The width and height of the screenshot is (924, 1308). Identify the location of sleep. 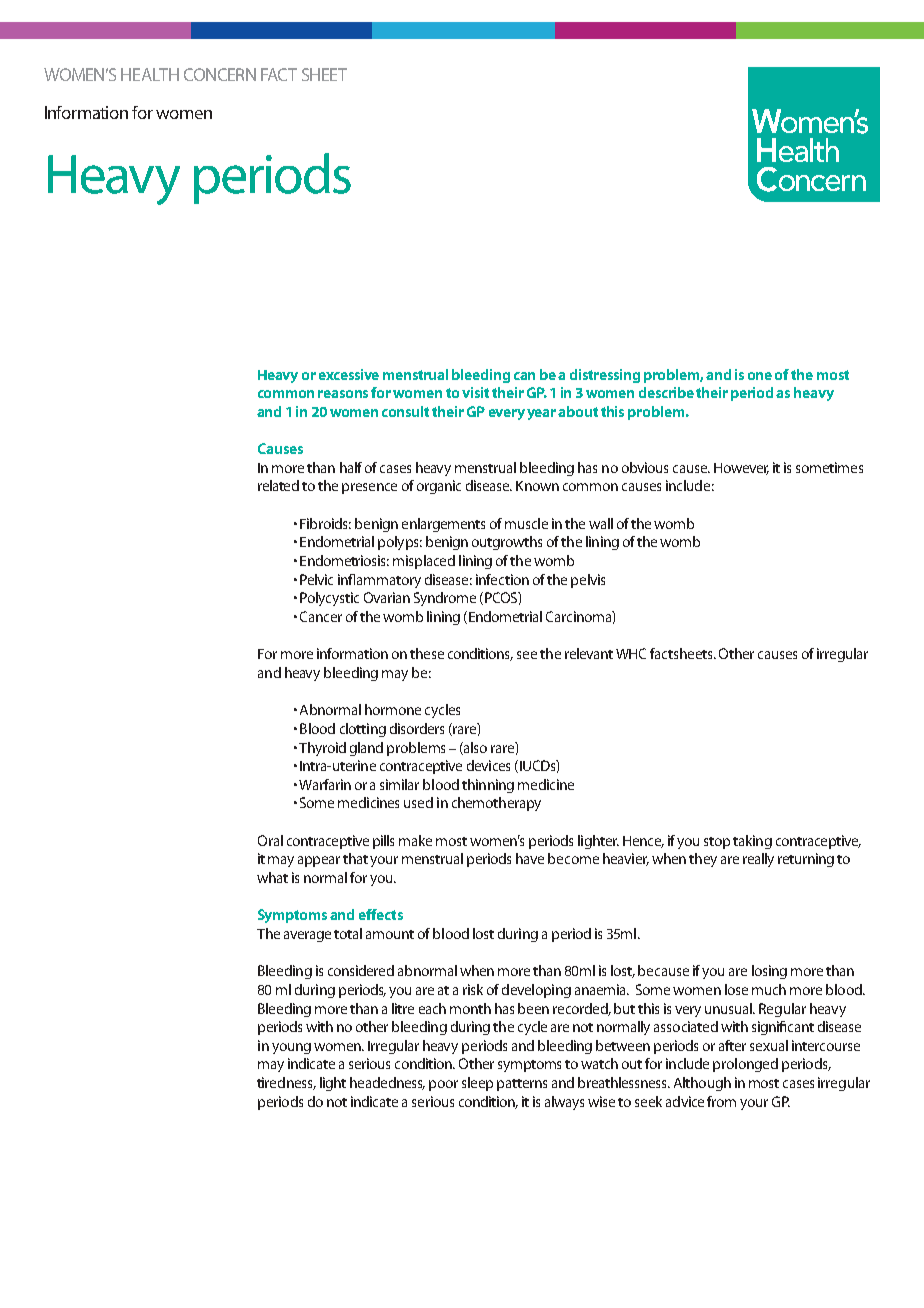
(477, 1084).
